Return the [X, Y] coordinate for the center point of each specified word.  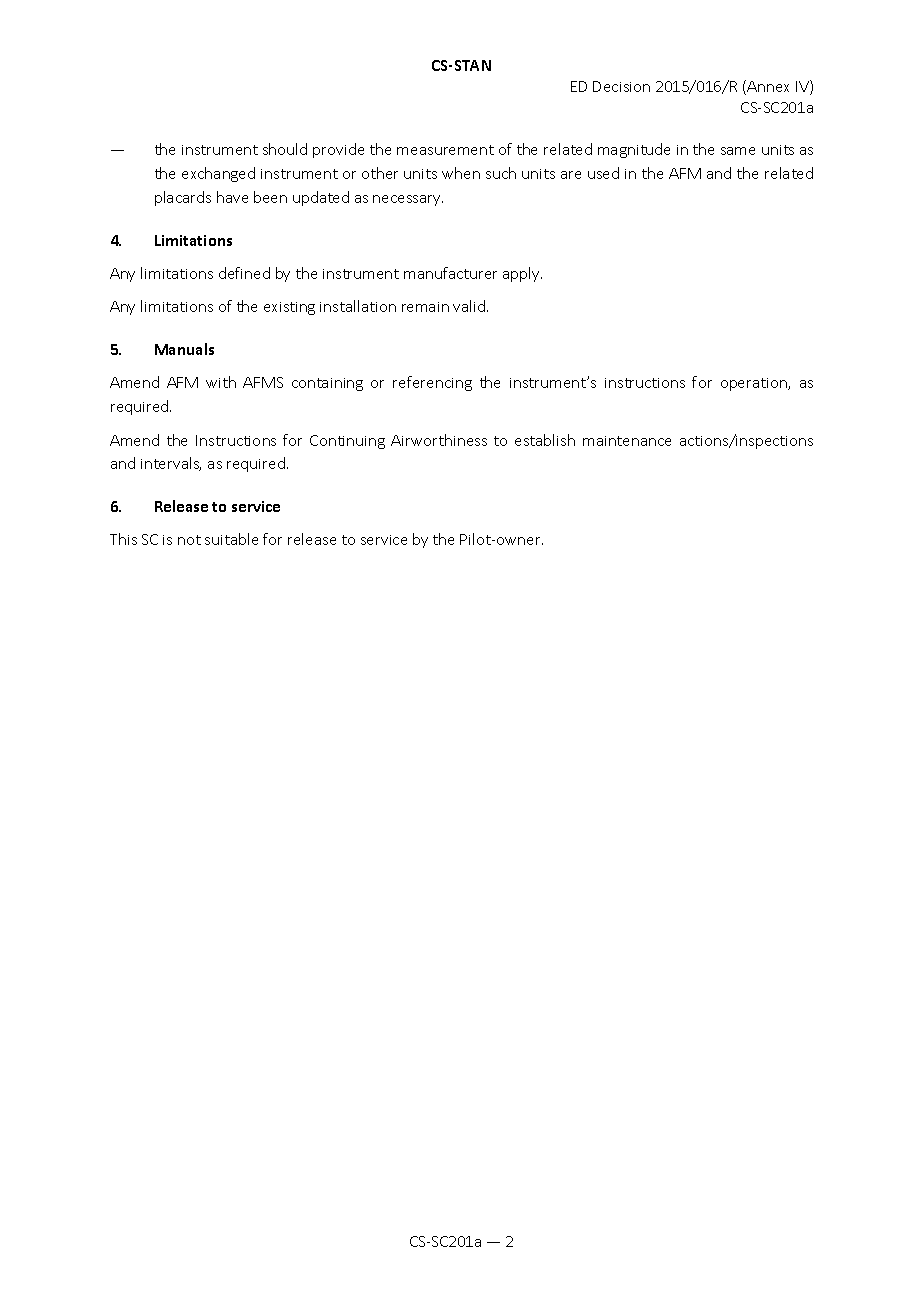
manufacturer [450, 273]
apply [522, 274]
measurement [445, 150]
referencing [432, 383]
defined [244, 273]
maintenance [627, 441]
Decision [621, 86]
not [189, 540]
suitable [231, 539]
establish [545, 440]
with [221, 382]
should [285, 149]
